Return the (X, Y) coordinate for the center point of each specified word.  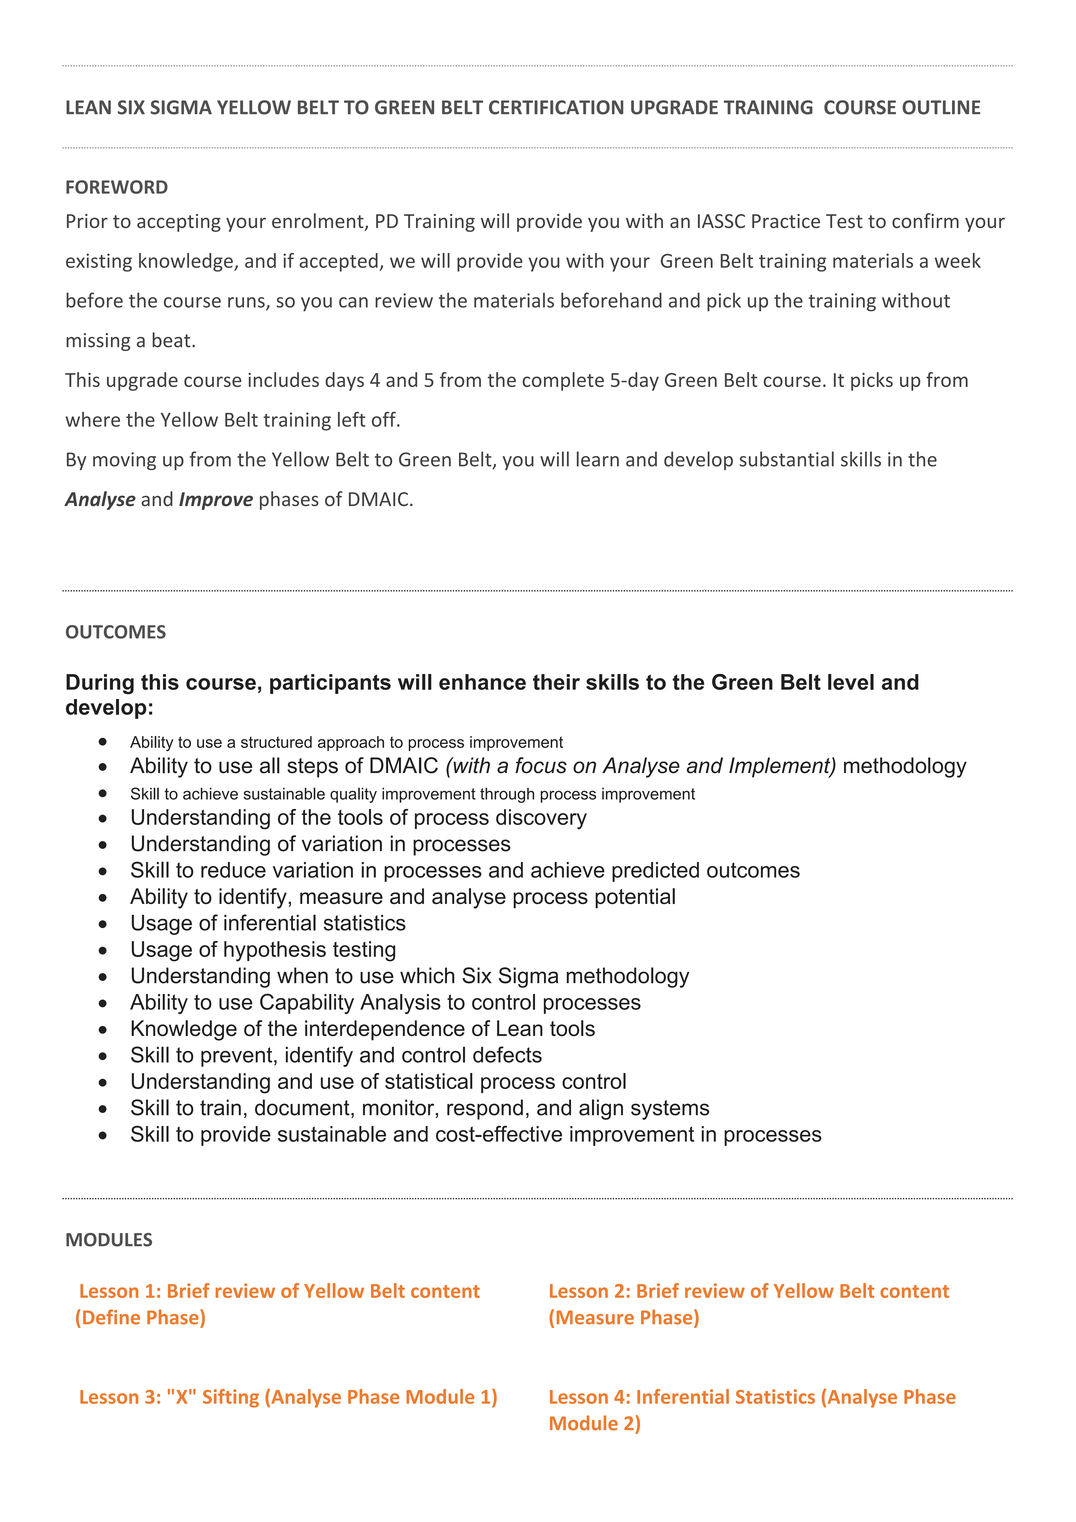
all (270, 765)
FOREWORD (117, 187)
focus (541, 765)
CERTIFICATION (556, 107)
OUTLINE (941, 107)
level (851, 682)
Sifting (231, 1398)
